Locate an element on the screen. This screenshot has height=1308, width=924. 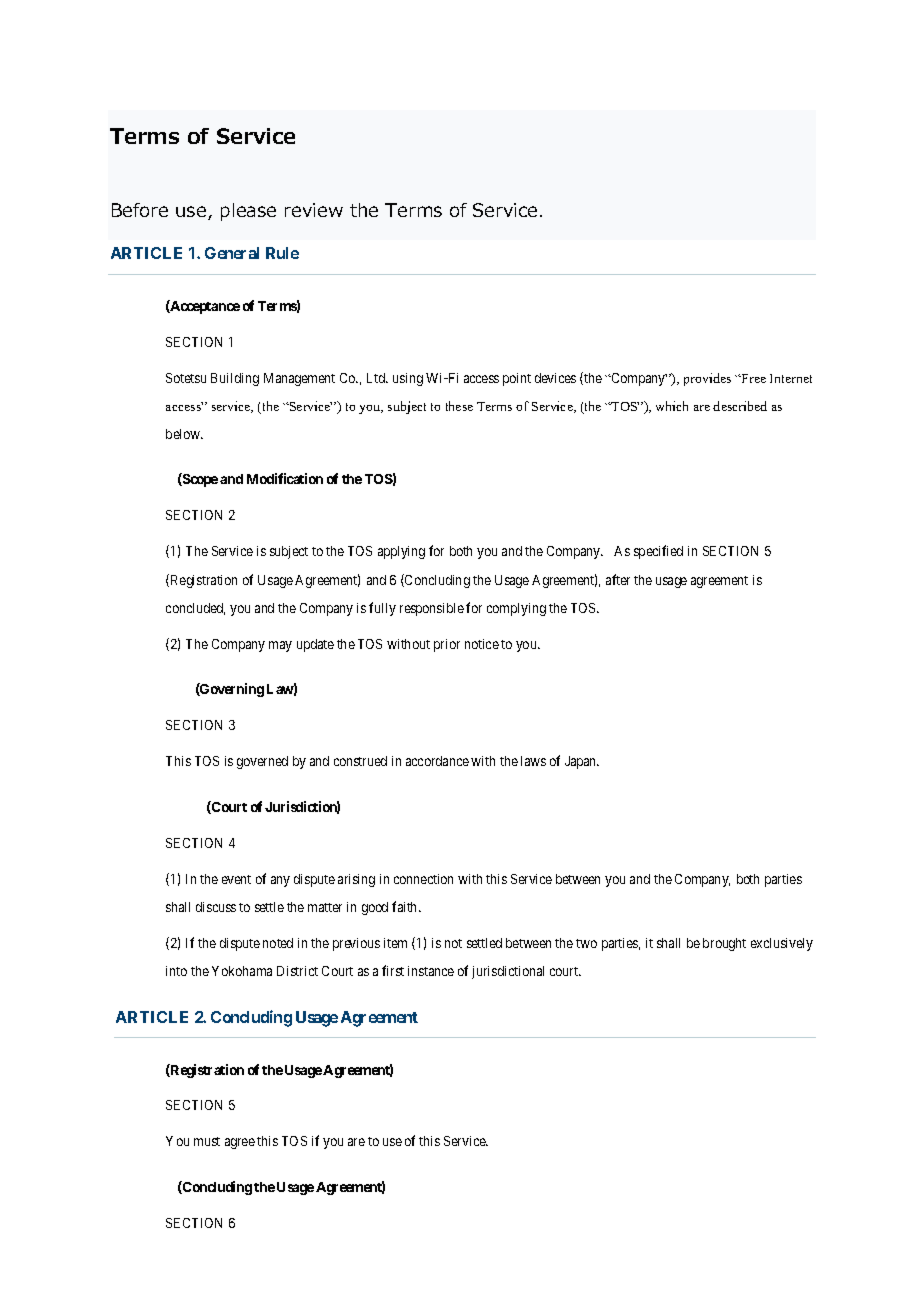
accordance is located at coordinates (437, 761).
